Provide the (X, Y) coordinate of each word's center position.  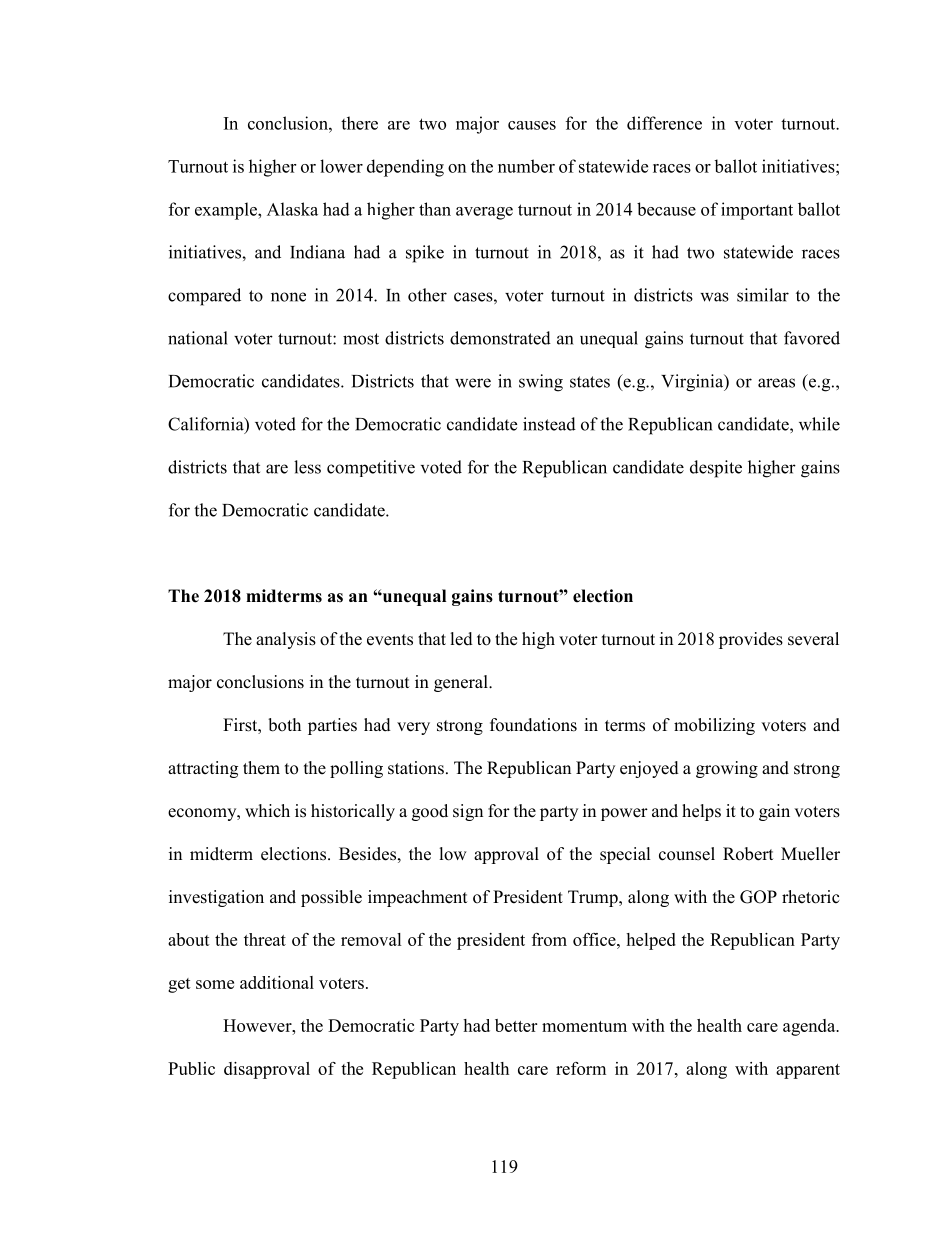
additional (277, 982)
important (757, 211)
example (227, 211)
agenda (810, 1027)
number (526, 166)
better (516, 1025)
